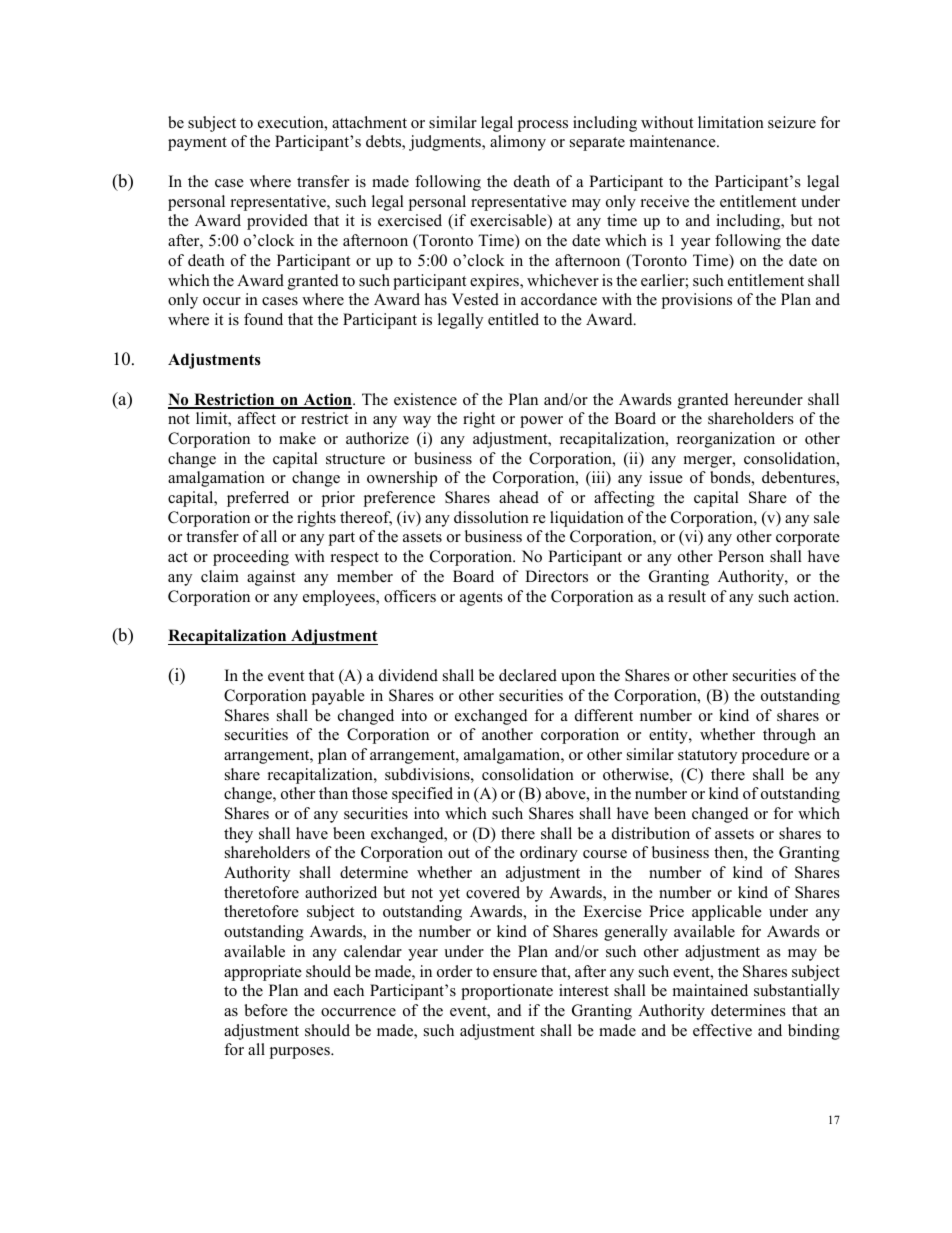 The height and width of the screenshot is (1233, 952). Describe the element at coordinates (266, 1010) in the screenshot. I see `before` at that location.
